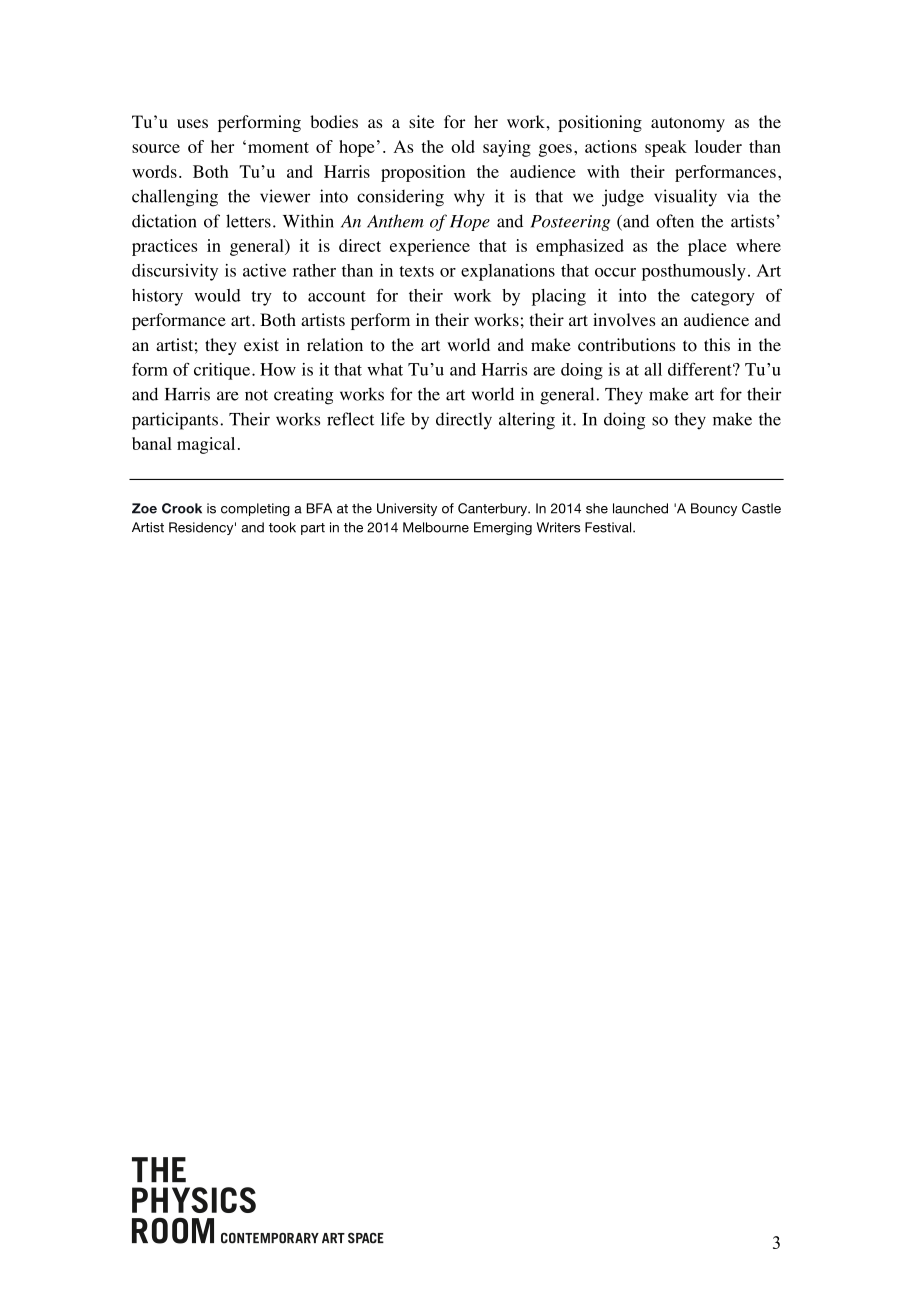 The width and height of the image is (924, 1308). I want to click on old, so click(463, 146).
